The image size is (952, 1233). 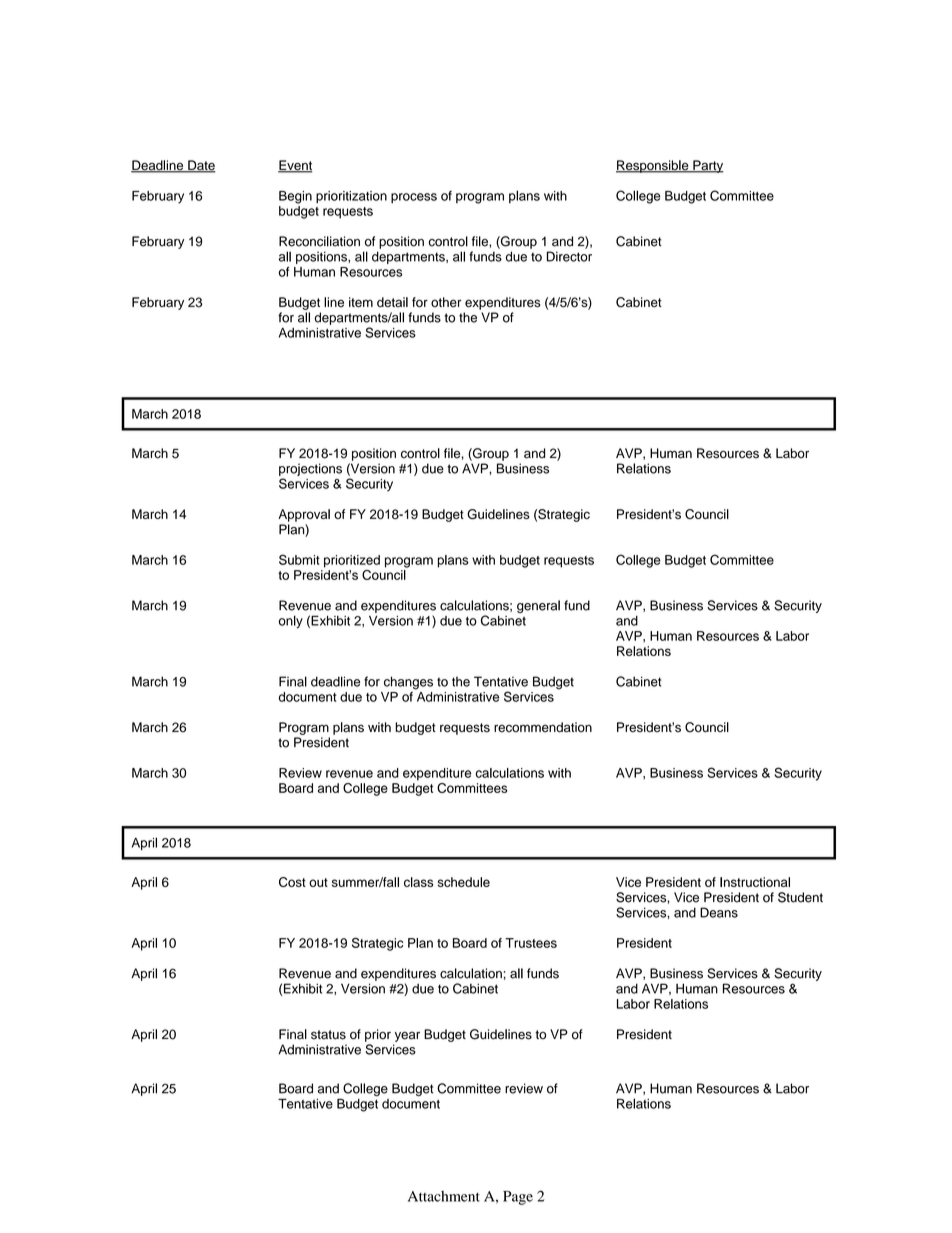 I want to click on Page, so click(x=518, y=1198).
